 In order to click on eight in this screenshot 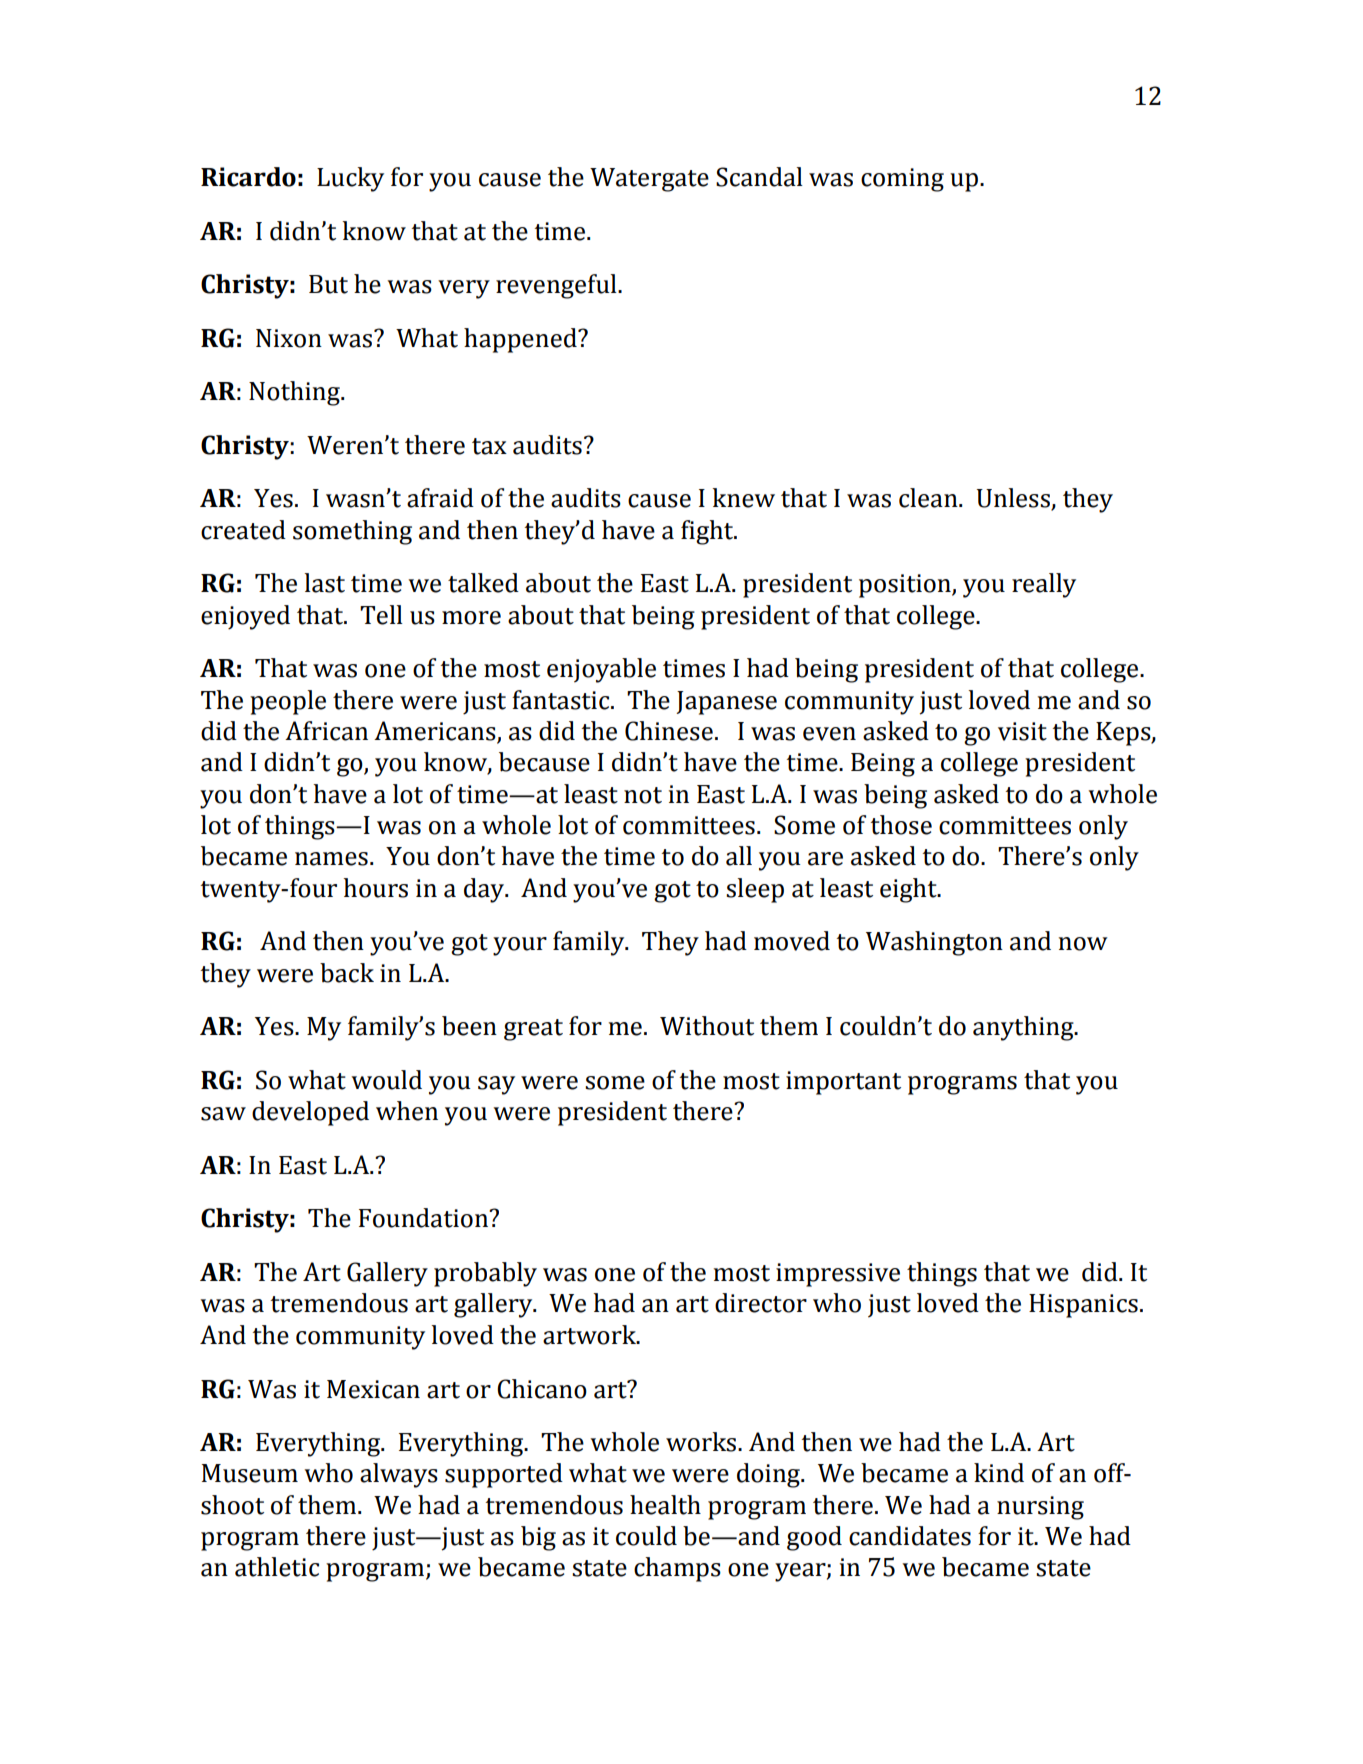, I will do `click(909, 890)`.
